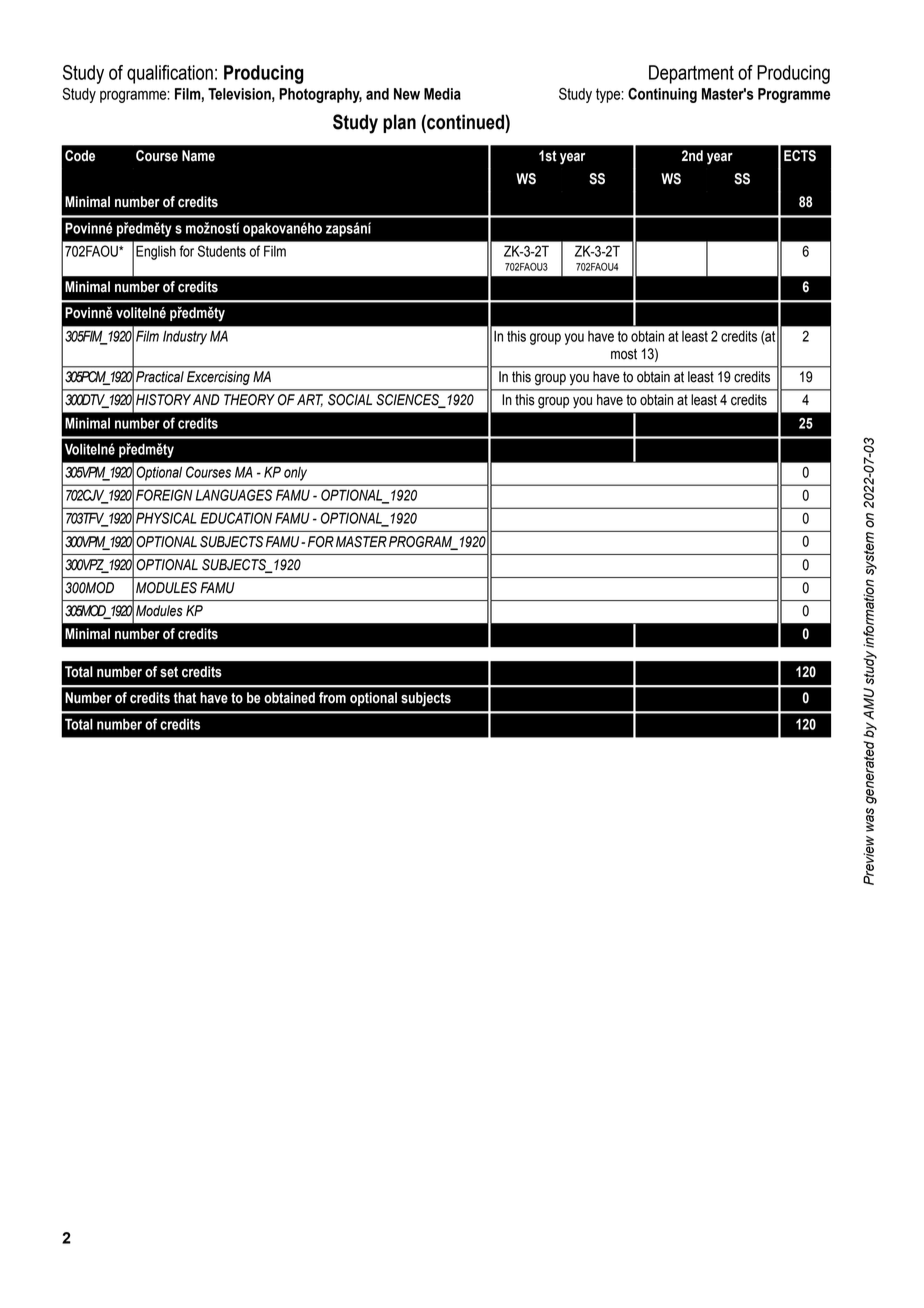 This page has height=1308, width=924. What do you see at coordinates (170, 74) in the page?
I see `qualification` at bounding box center [170, 74].
